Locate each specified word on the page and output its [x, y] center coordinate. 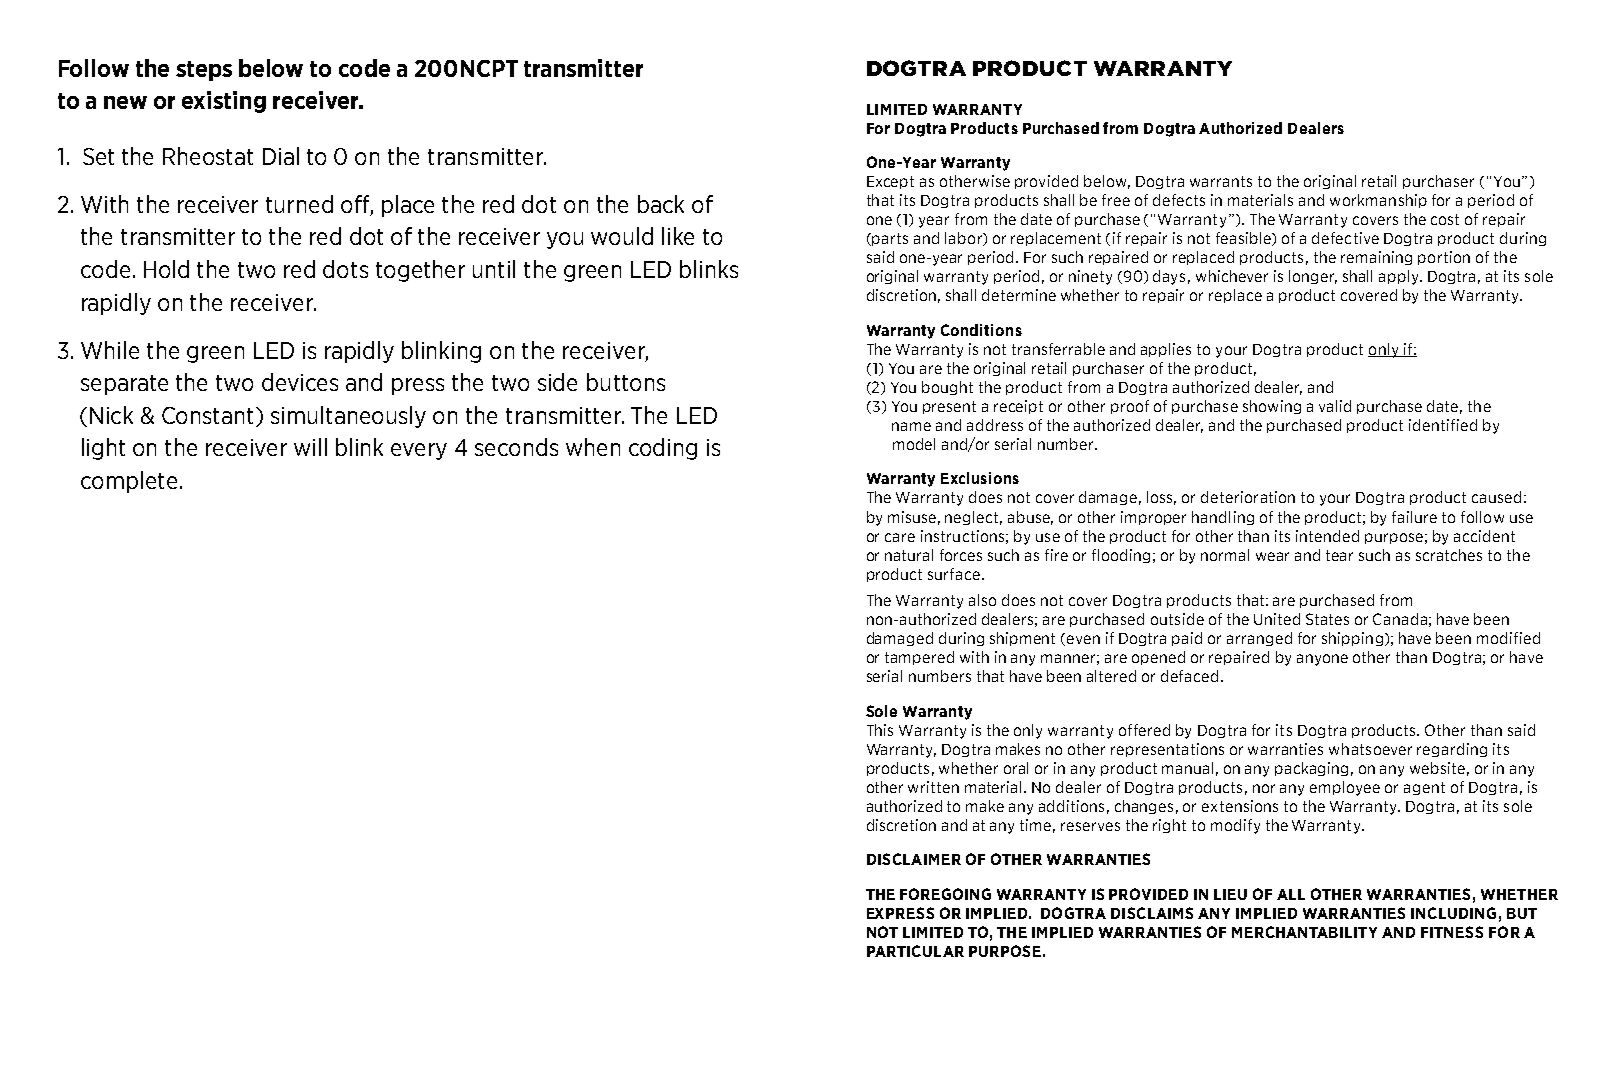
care [900, 537]
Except [890, 182]
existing [224, 102]
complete [129, 482]
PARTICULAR [915, 951]
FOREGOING [945, 894]
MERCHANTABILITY [1304, 932]
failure [1414, 517]
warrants [1221, 181]
